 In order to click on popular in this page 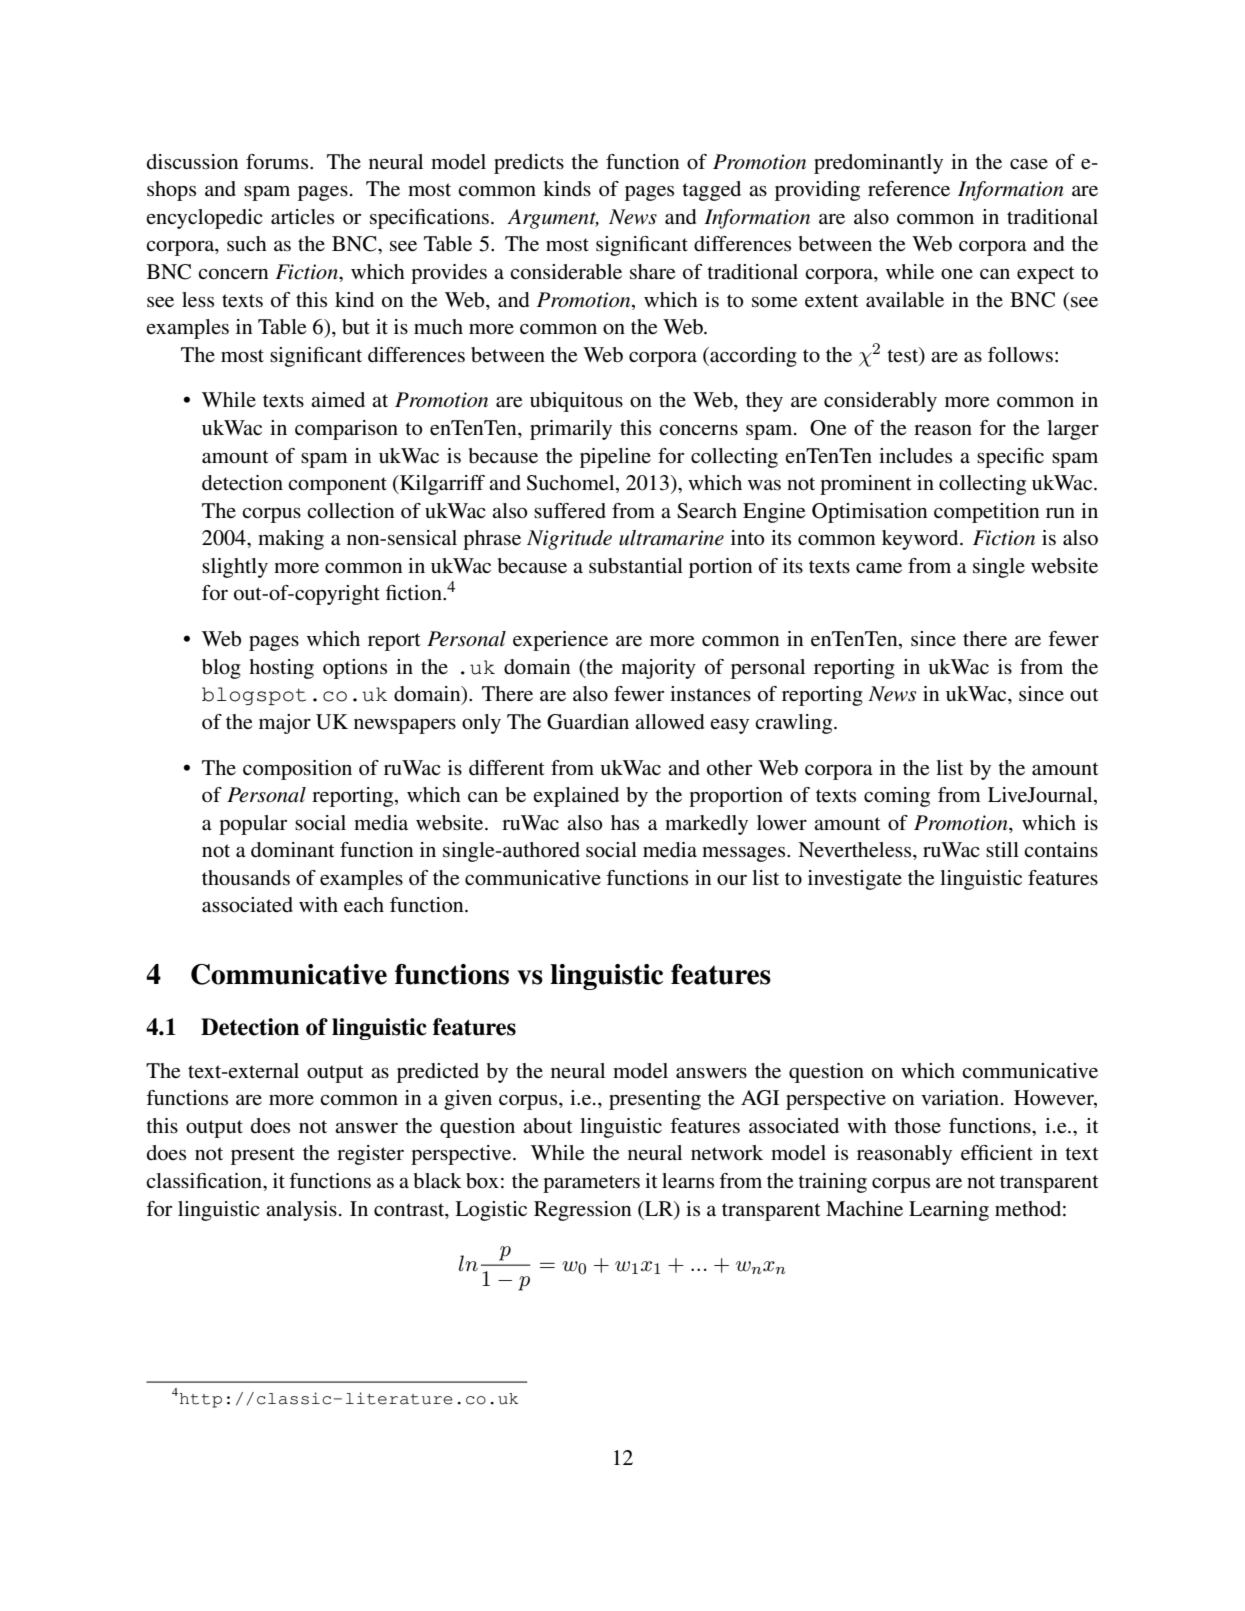, I will do `click(253, 825)`.
